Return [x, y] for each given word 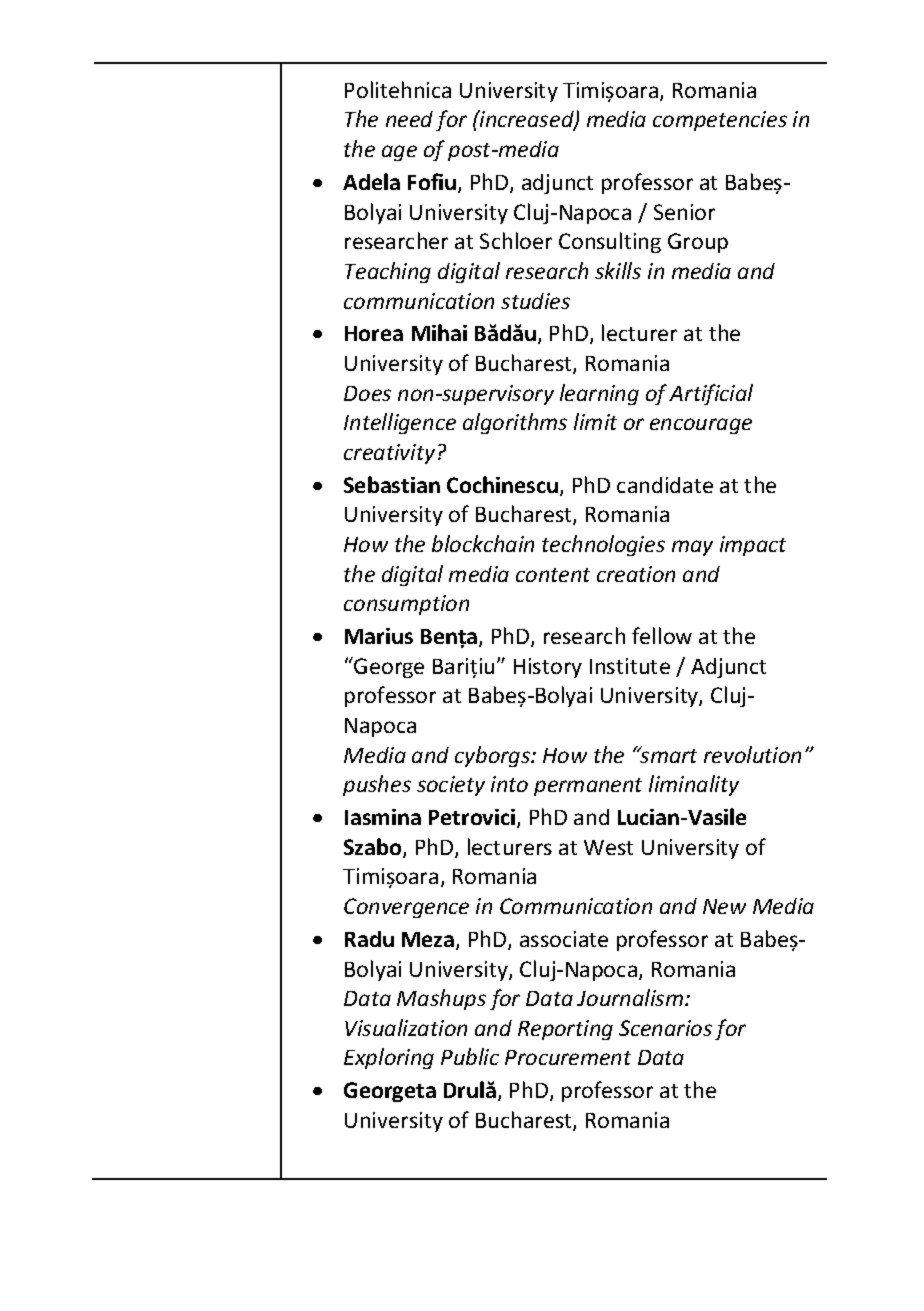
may [692, 548]
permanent [588, 787]
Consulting [610, 242]
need [409, 119]
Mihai [439, 332]
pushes [377, 785]
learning [599, 394]
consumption [406, 605]
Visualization [406, 1027]
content [553, 575]
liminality [694, 785]
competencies [720, 121]
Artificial [711, 394]
